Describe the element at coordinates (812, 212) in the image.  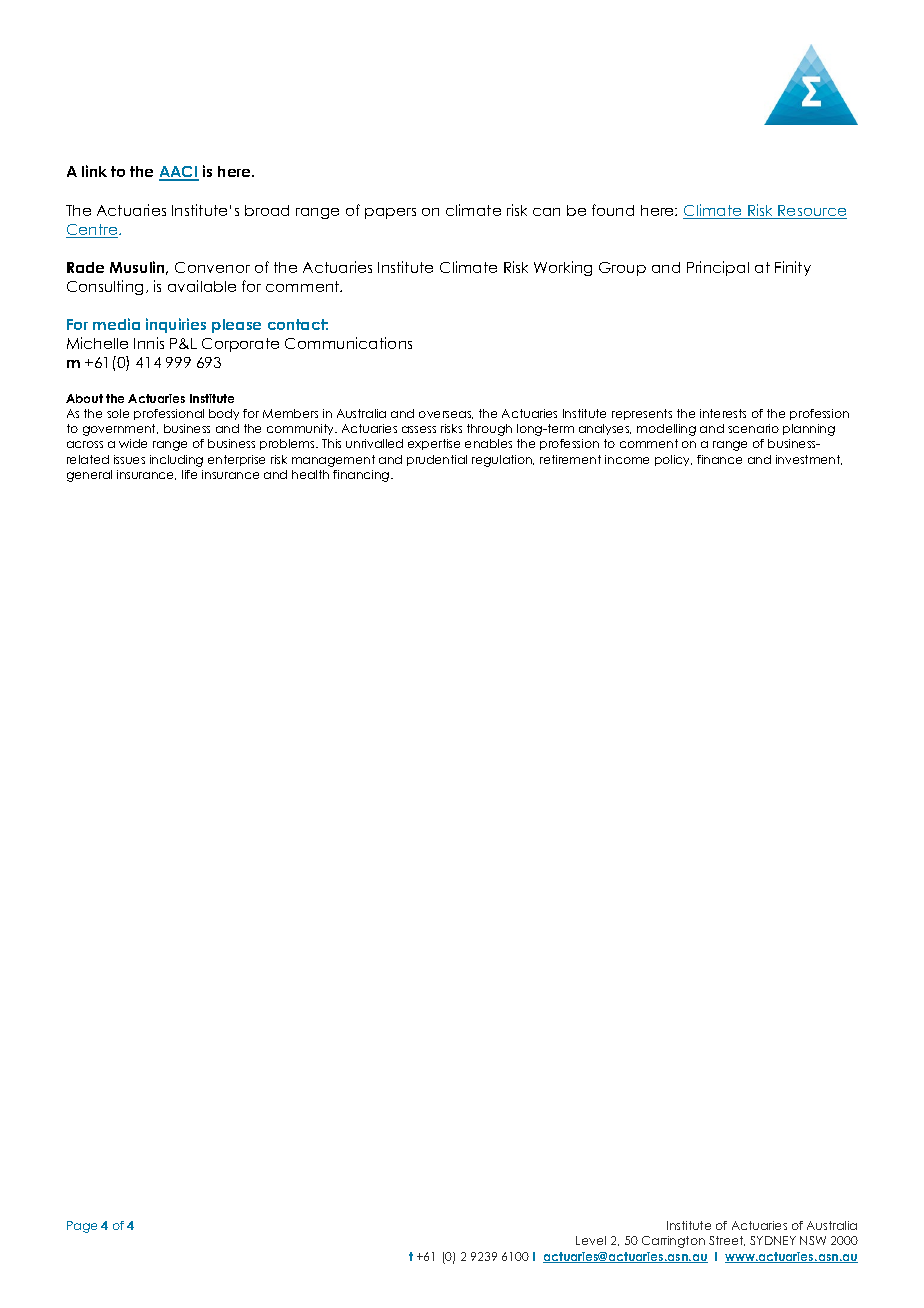
I see `Resource` at that location.
